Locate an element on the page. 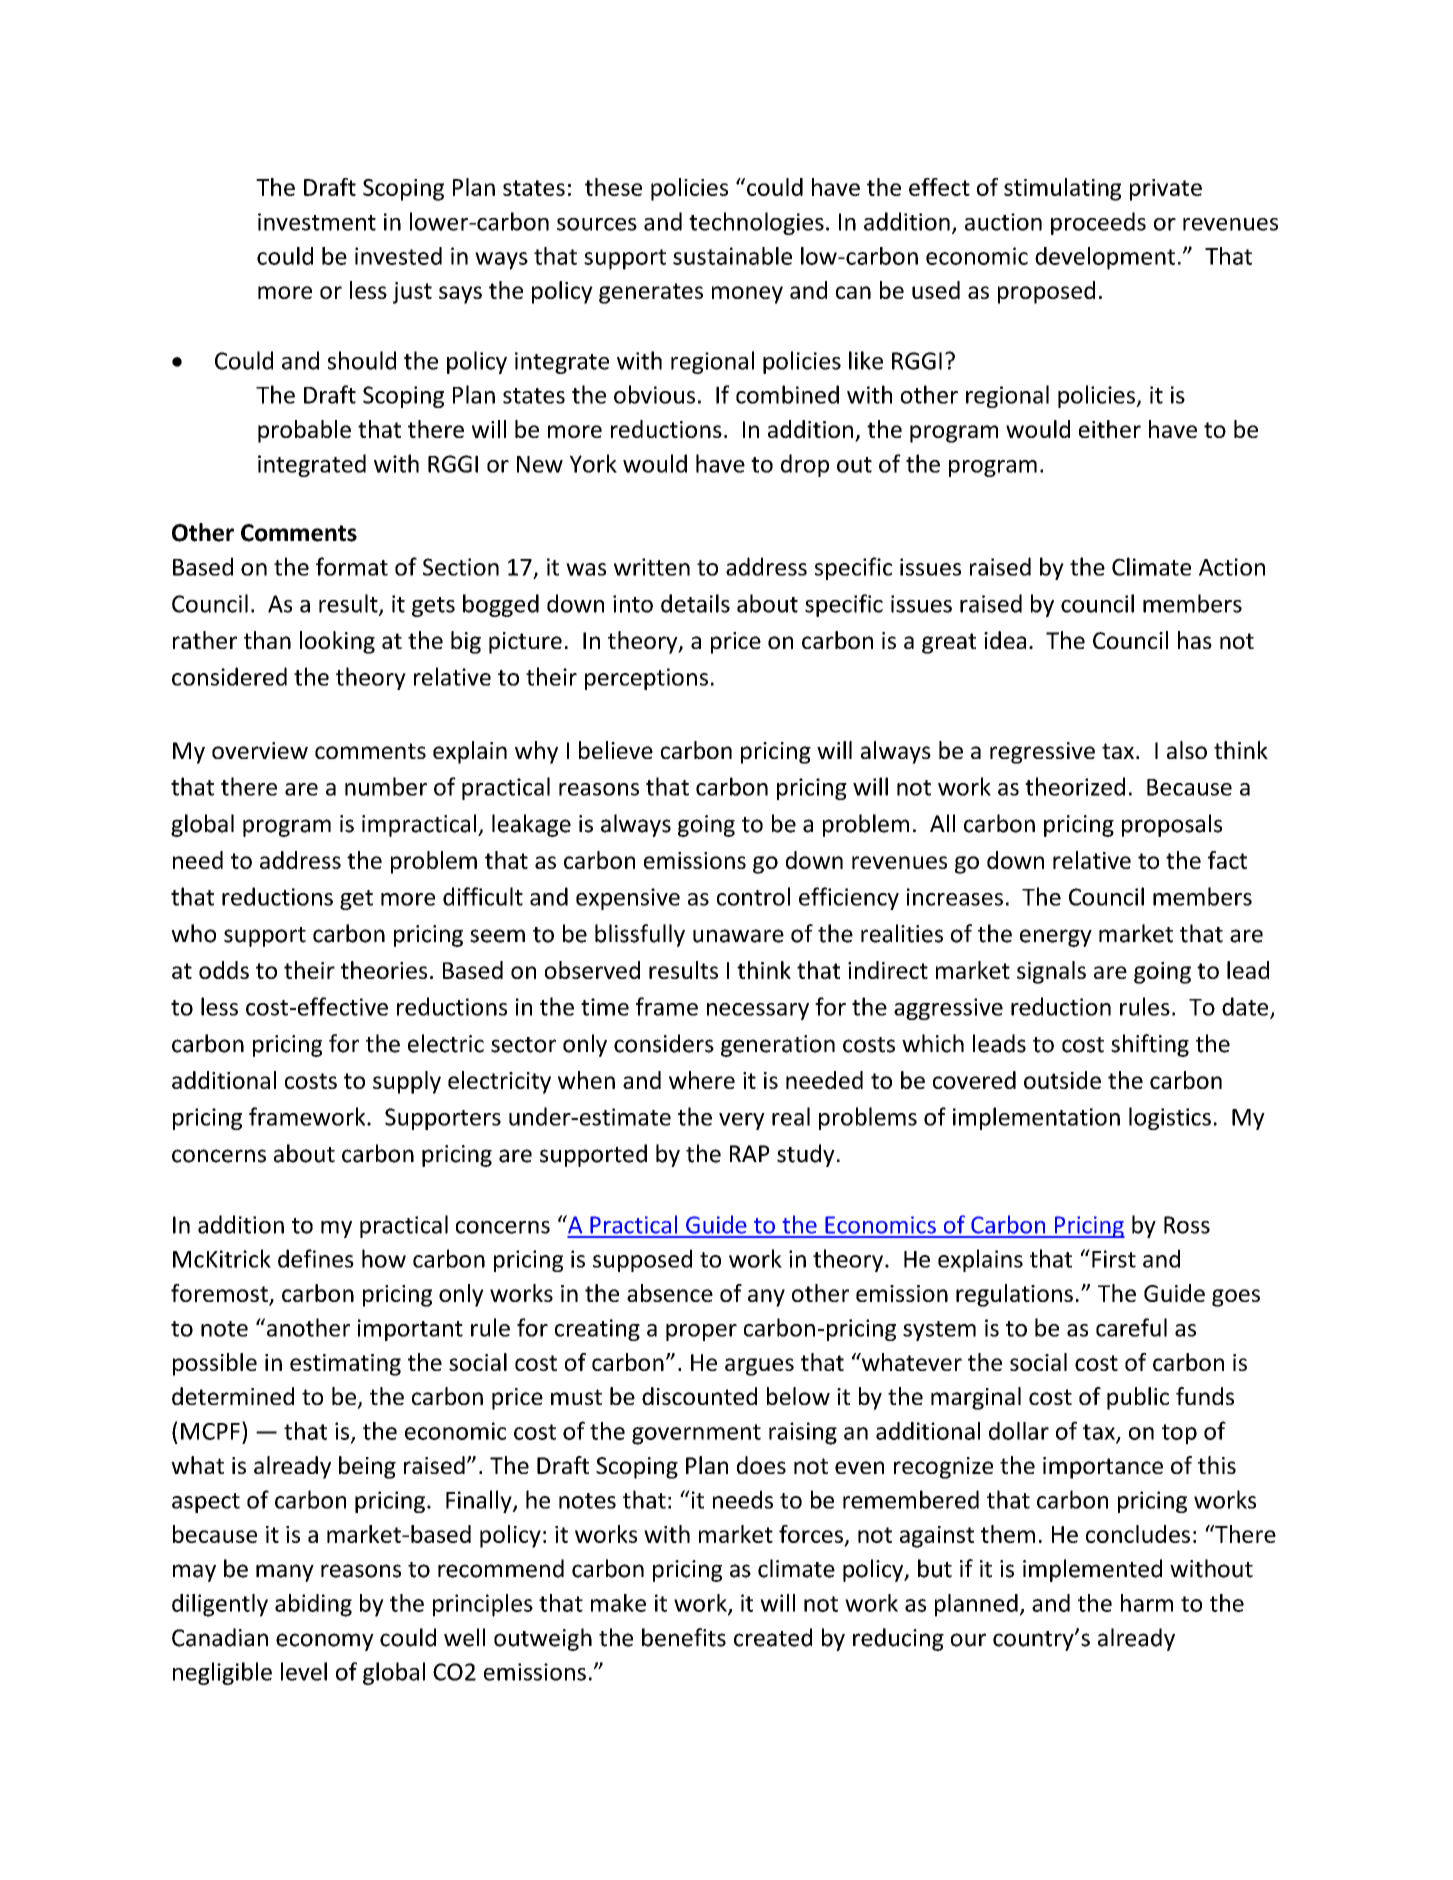  proceeds is located at coordinates (1098, 223).
